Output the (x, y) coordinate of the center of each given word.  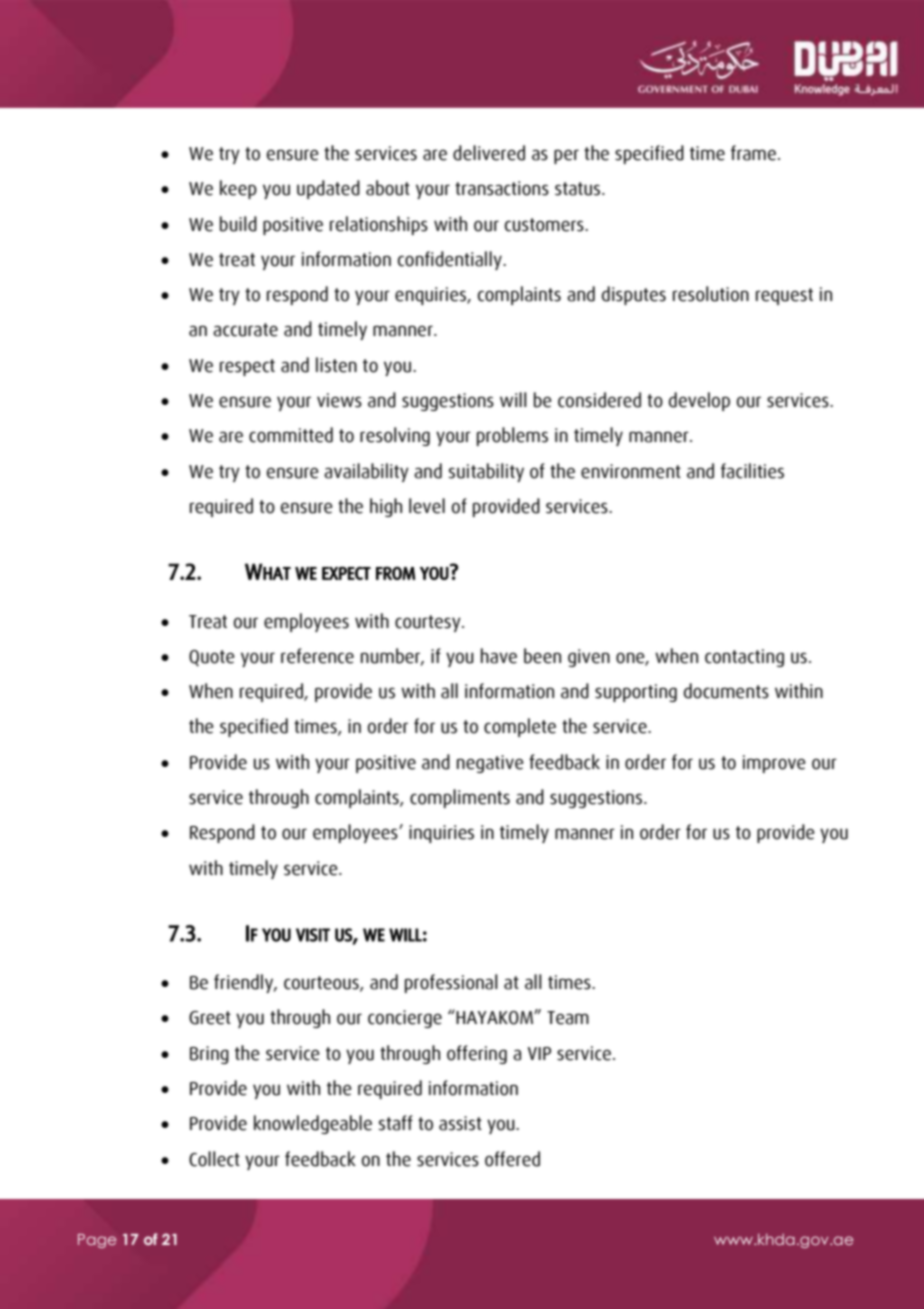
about (388, 188)
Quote (212, 658)
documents (726, 691)
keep (238, 189)
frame (755, 153)
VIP (539, 1053)
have (499, 656)
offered (512, 1159)
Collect (214, 1159)
